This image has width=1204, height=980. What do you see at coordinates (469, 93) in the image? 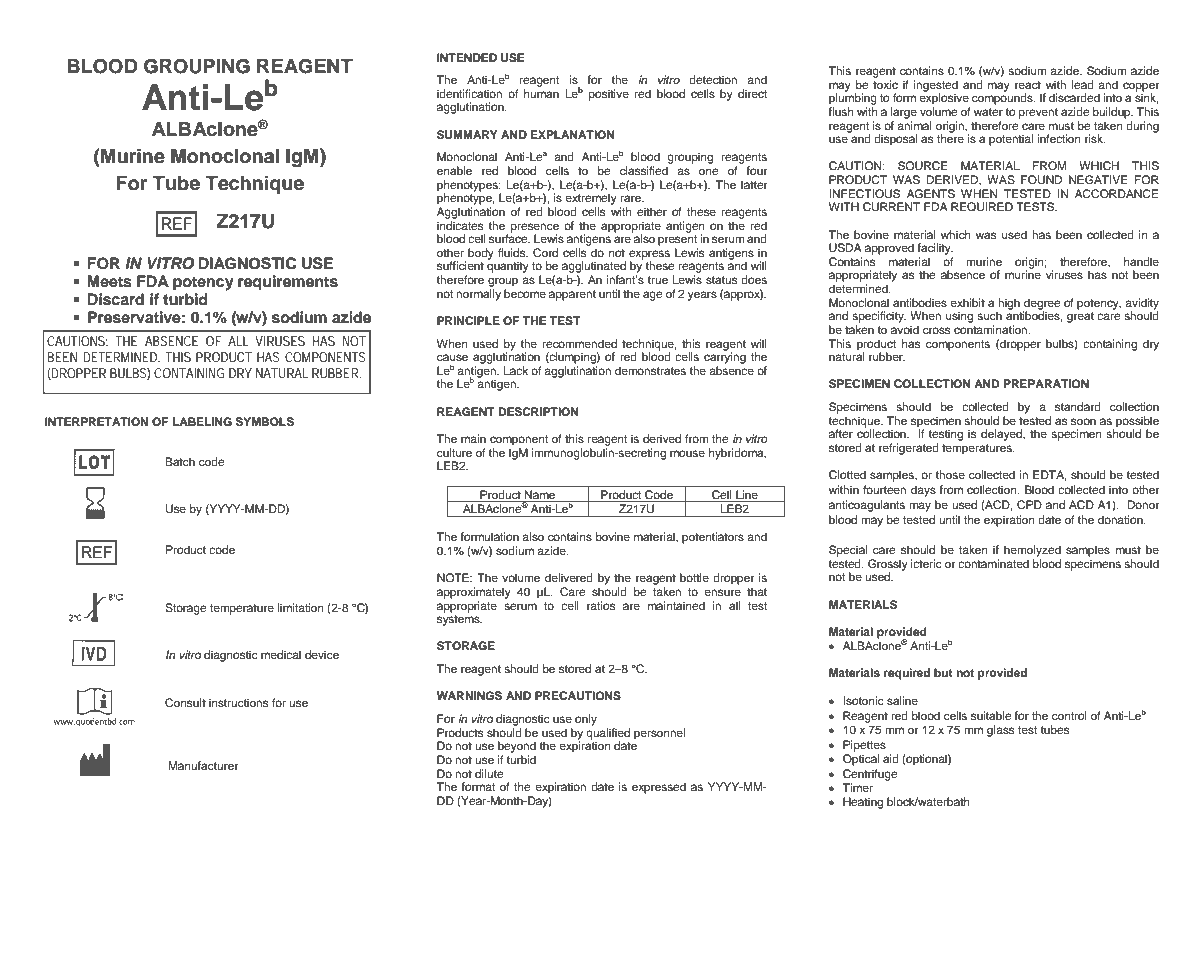
I see `identification` at bounding box center [469, 93].
